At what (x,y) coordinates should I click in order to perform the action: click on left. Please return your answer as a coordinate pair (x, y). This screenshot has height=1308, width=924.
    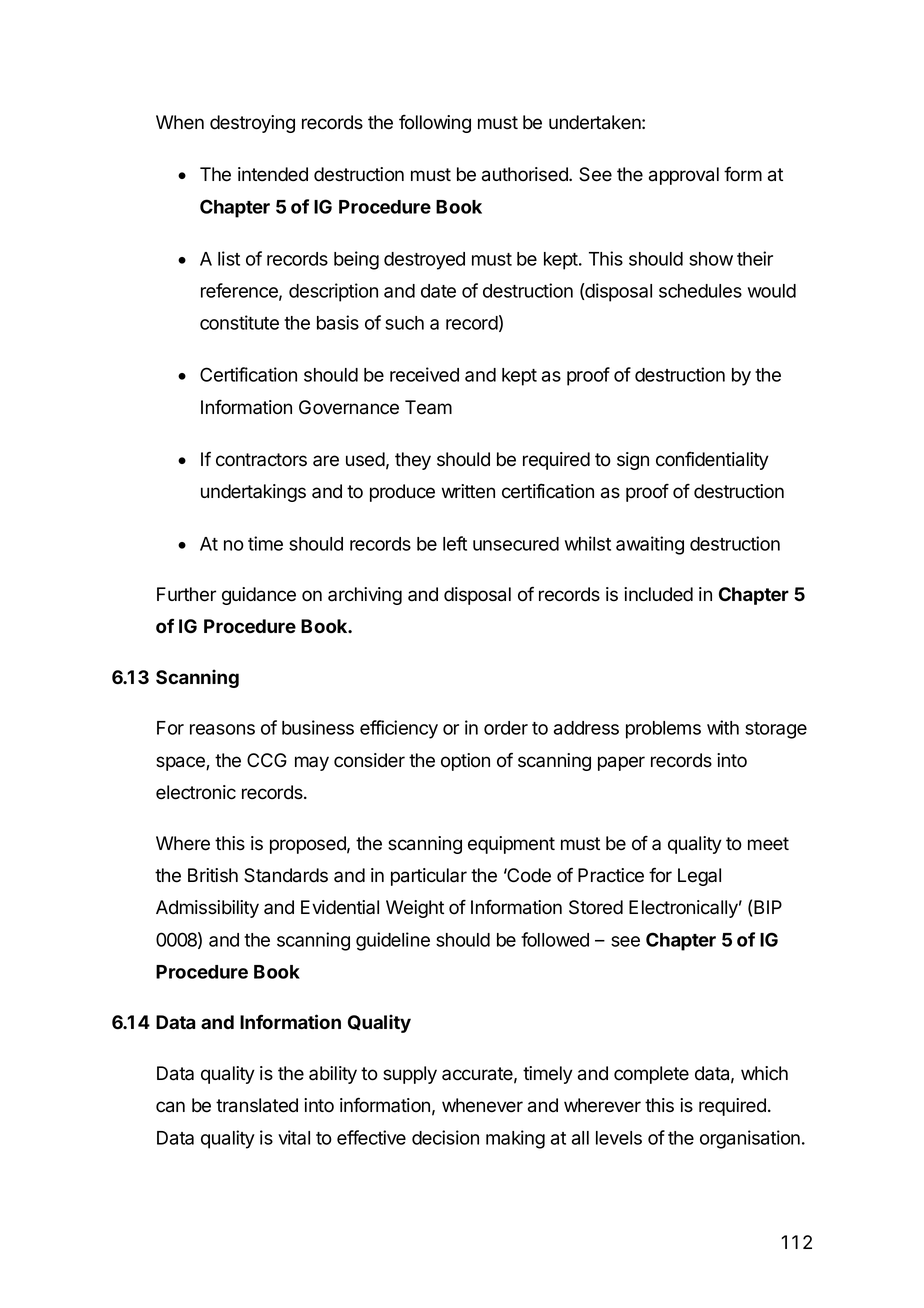
    Looking at the image, I should click on (455, 543).
